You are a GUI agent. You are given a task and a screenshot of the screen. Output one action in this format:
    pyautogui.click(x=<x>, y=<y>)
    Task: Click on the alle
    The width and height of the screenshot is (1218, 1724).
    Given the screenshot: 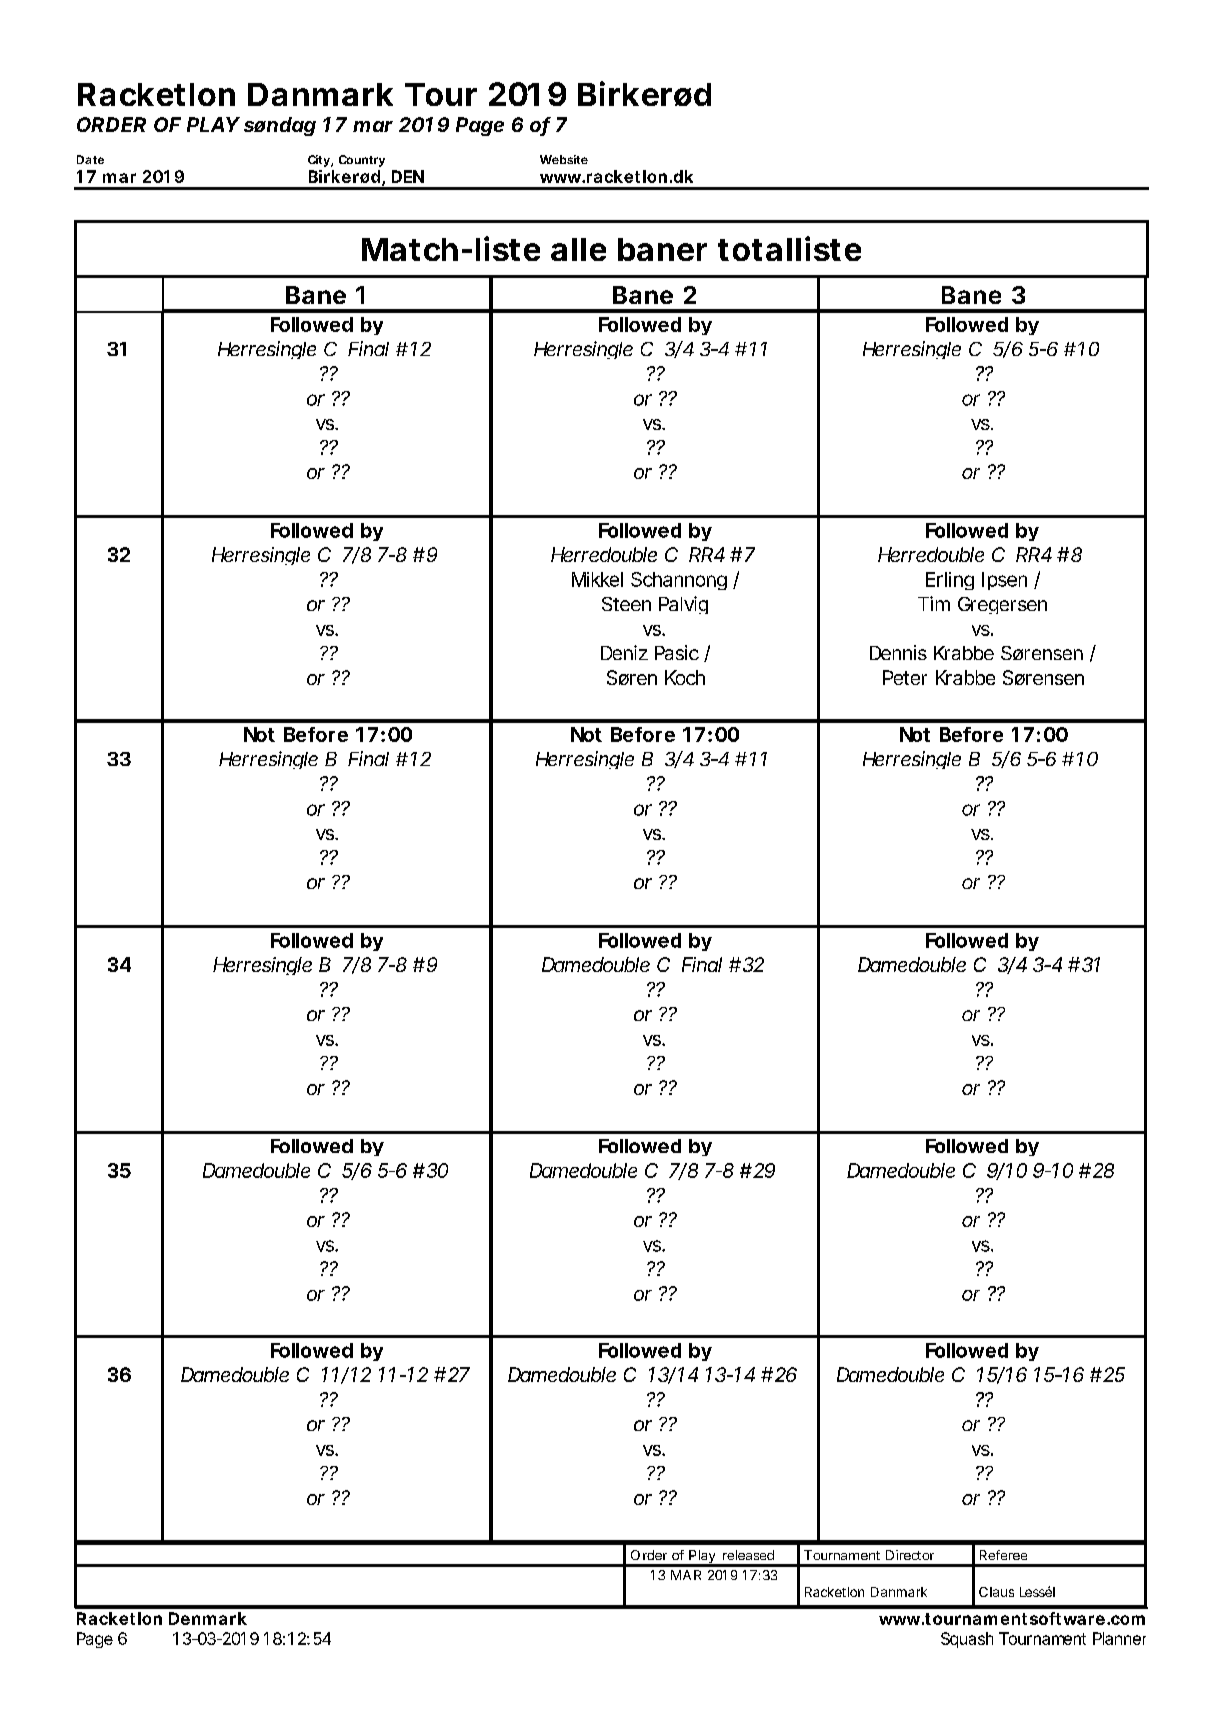 What is the action you would take?
    pyautogui.click(x=578, y=249)
